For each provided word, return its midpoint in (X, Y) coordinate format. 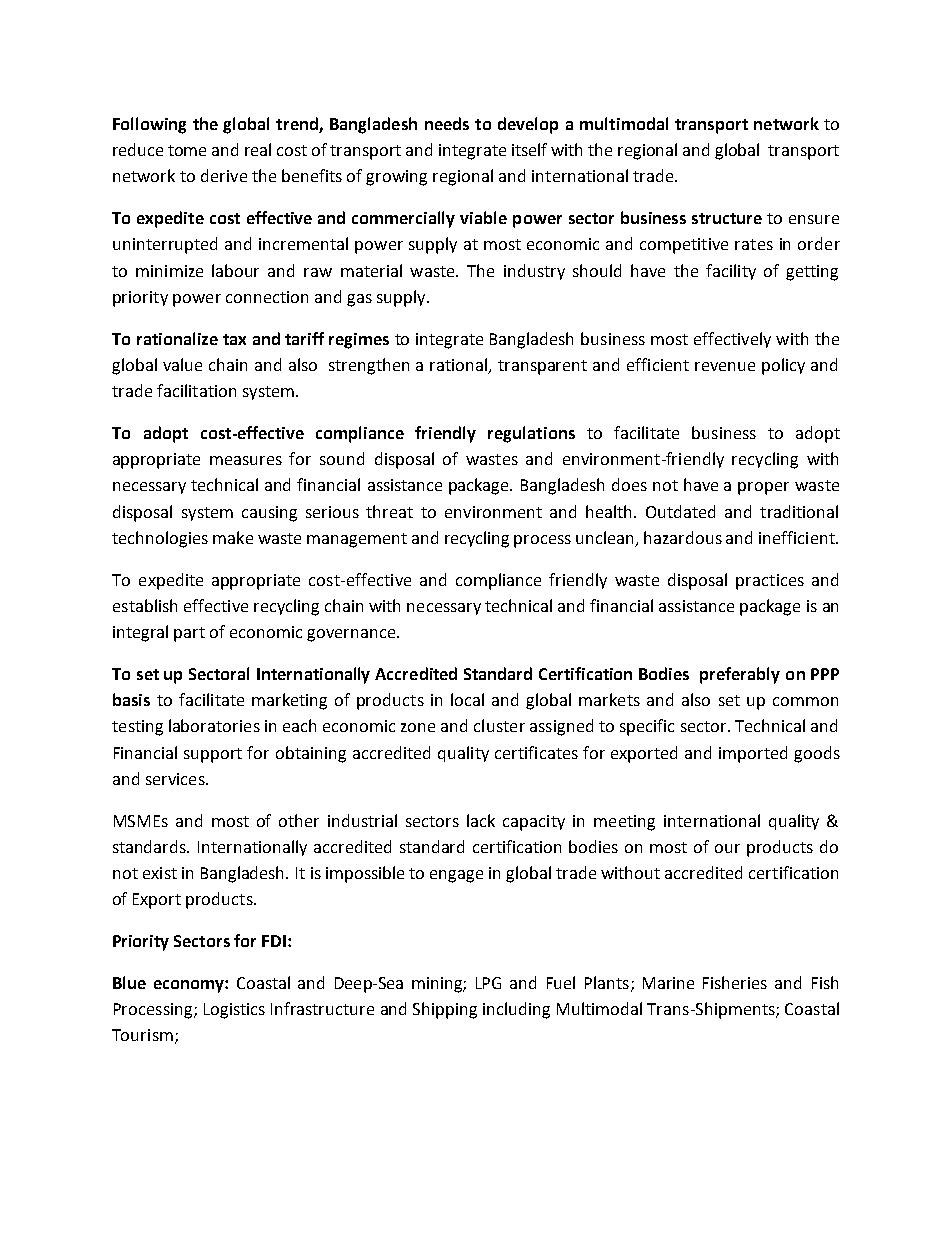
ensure (814, 219)
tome (187, 150)
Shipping (445, 1010)
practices (770, 582)
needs (447, 123)
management (357, 540)
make (233, 537)
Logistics (234, 1011)
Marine (668, 983)
